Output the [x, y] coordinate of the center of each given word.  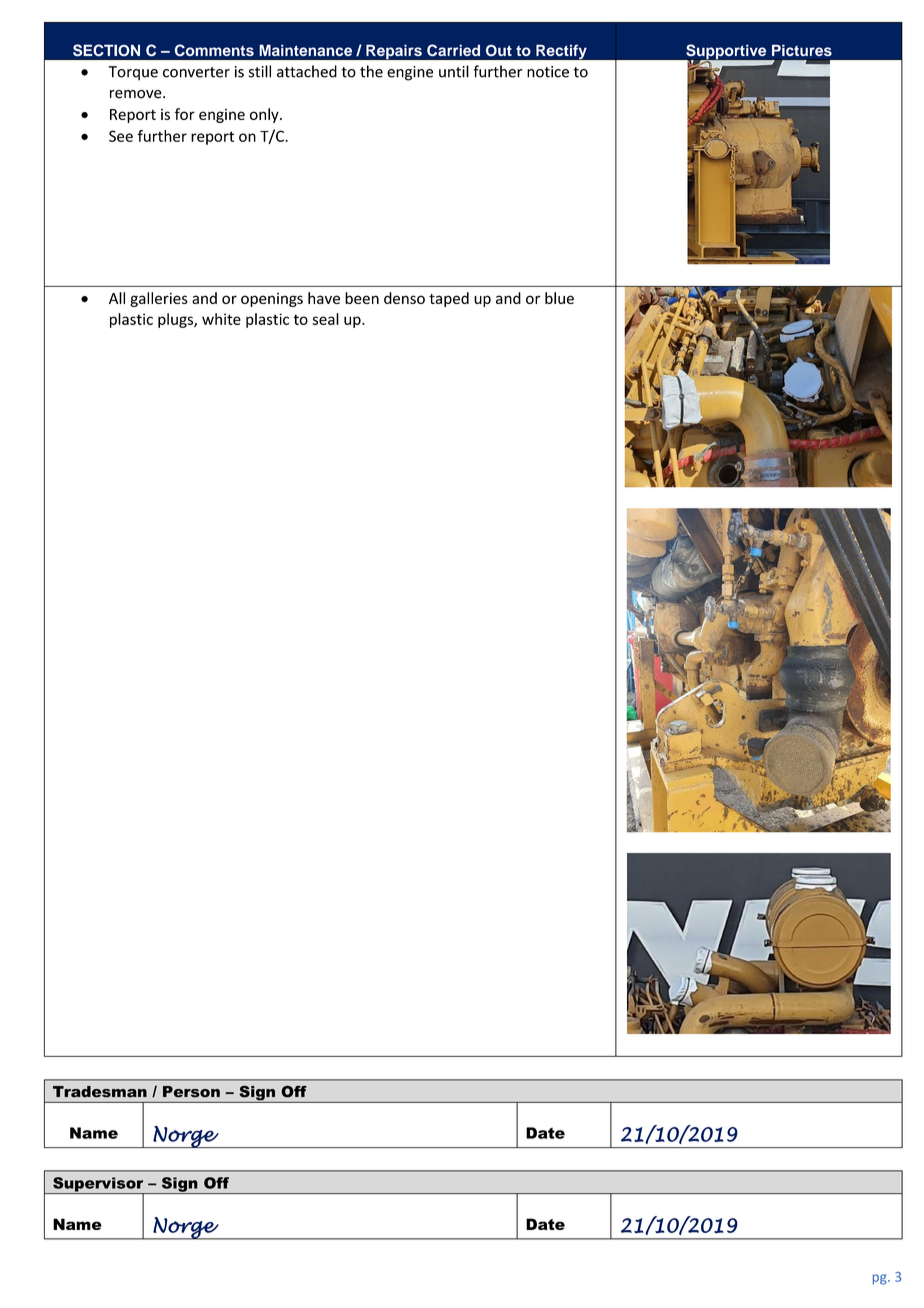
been [362, 298]
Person [191, 1092]
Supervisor [98, 1185]
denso [404, 298]
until [454, 71]
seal [325, 319]
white [221, 319]
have [324, 298]
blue [559, 298]
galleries [159, 299]
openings [272, 300]
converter [196, 72]
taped [449, 299]
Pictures [802, 50]
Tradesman [100, 1092]
